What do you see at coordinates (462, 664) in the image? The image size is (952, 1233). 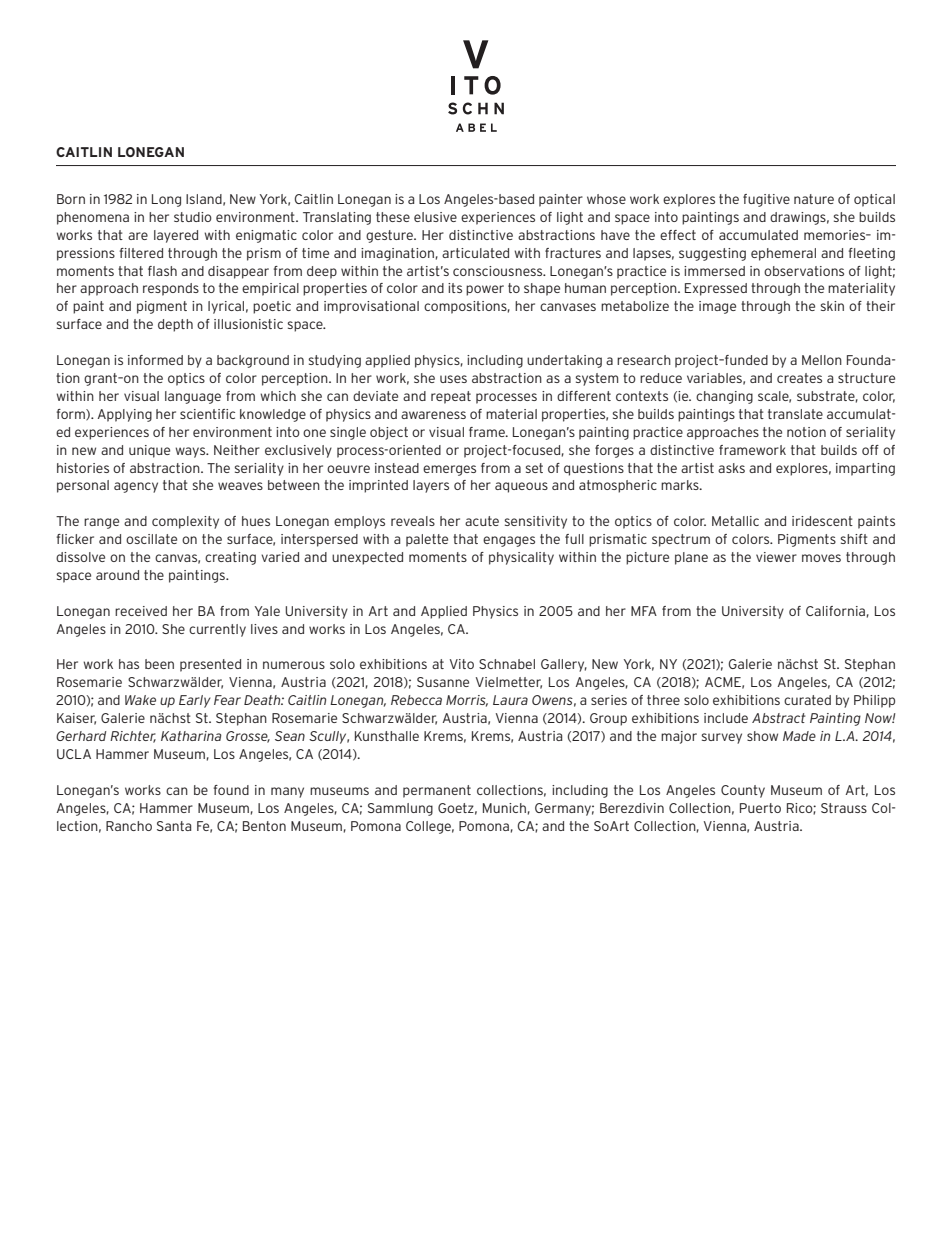 I see `Vito` at bounding box center [462, 664].
